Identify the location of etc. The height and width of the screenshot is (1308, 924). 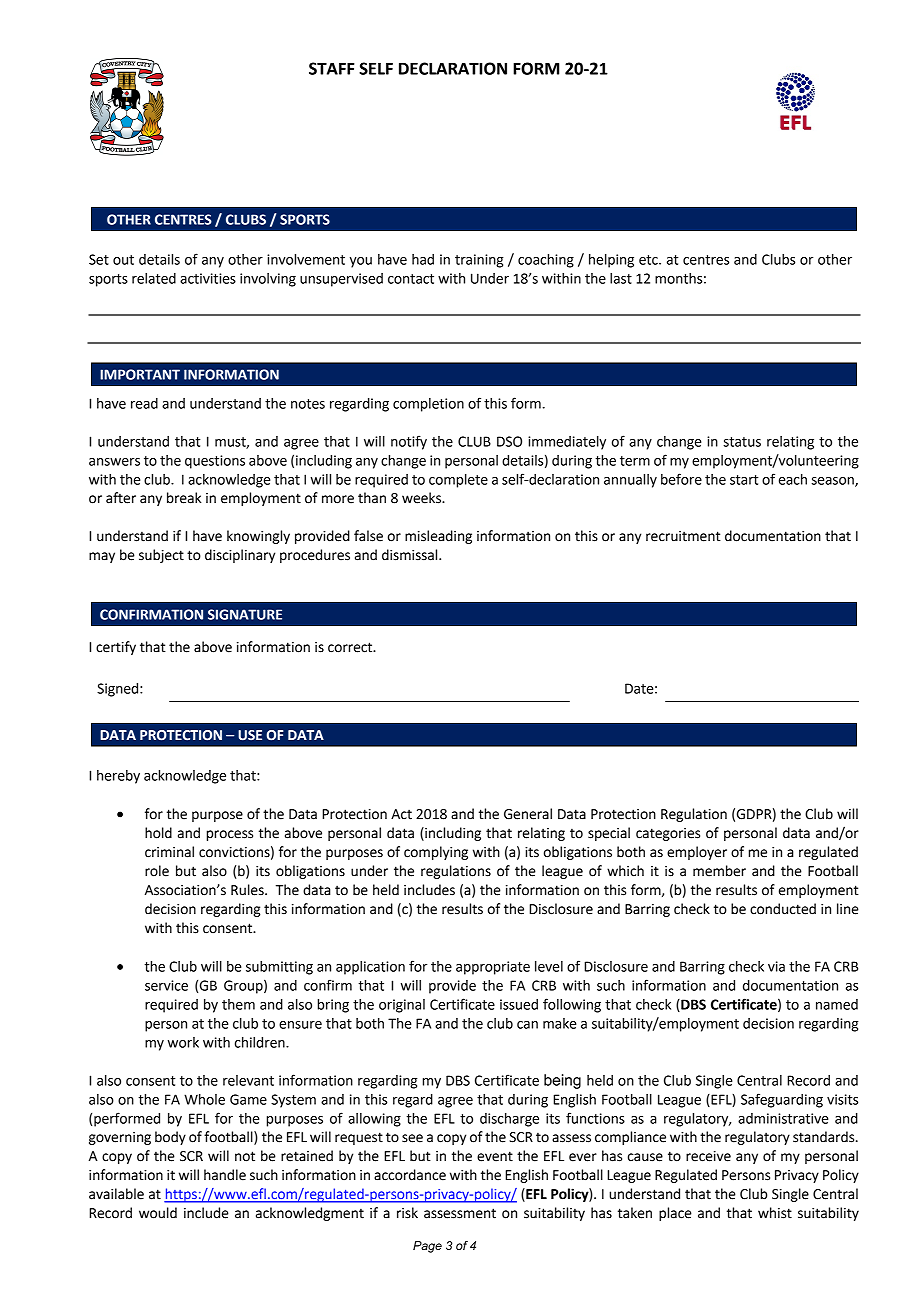
(649, 260).
